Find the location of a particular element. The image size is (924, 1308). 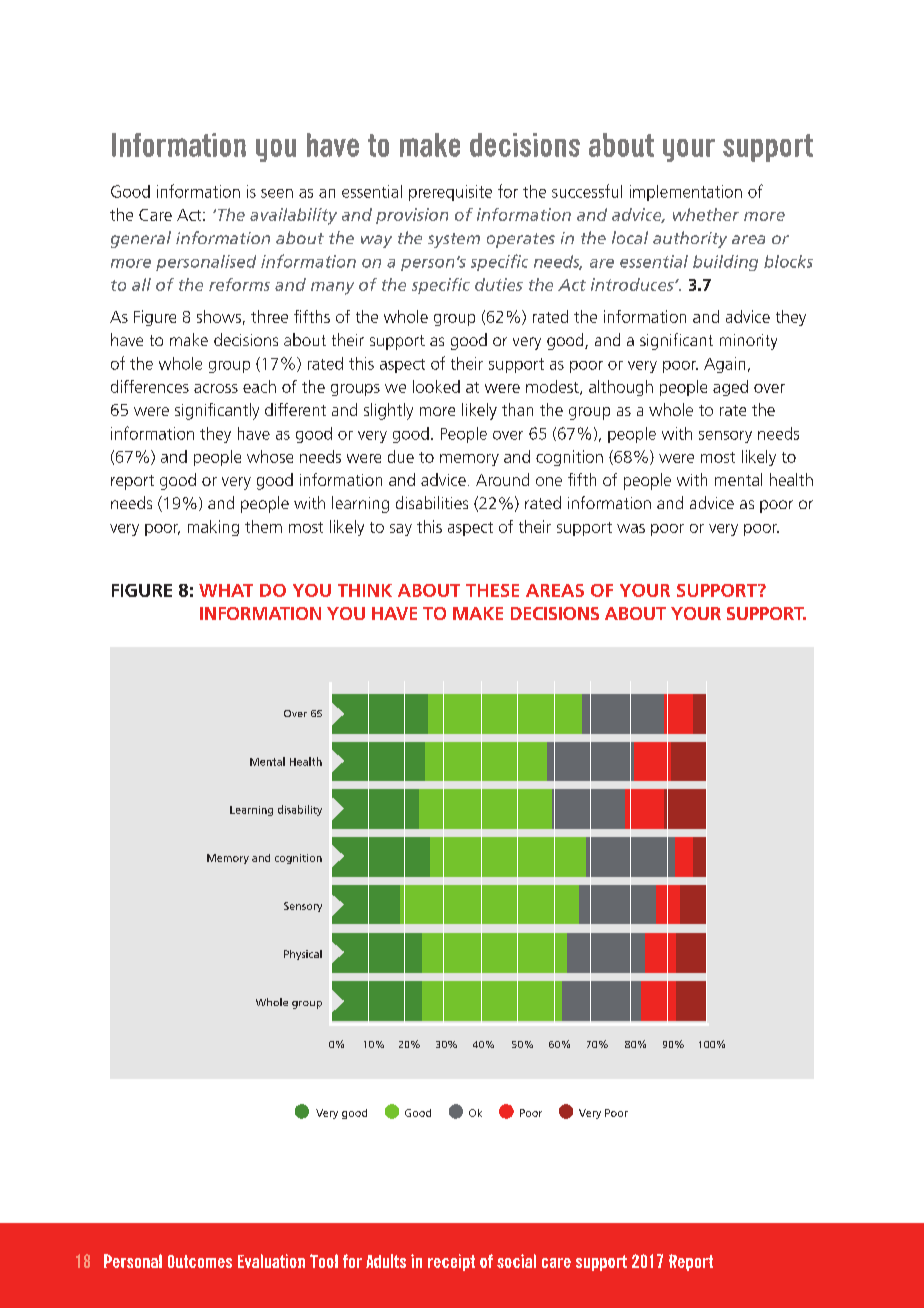

looked is located at coordinates (436, 386).
